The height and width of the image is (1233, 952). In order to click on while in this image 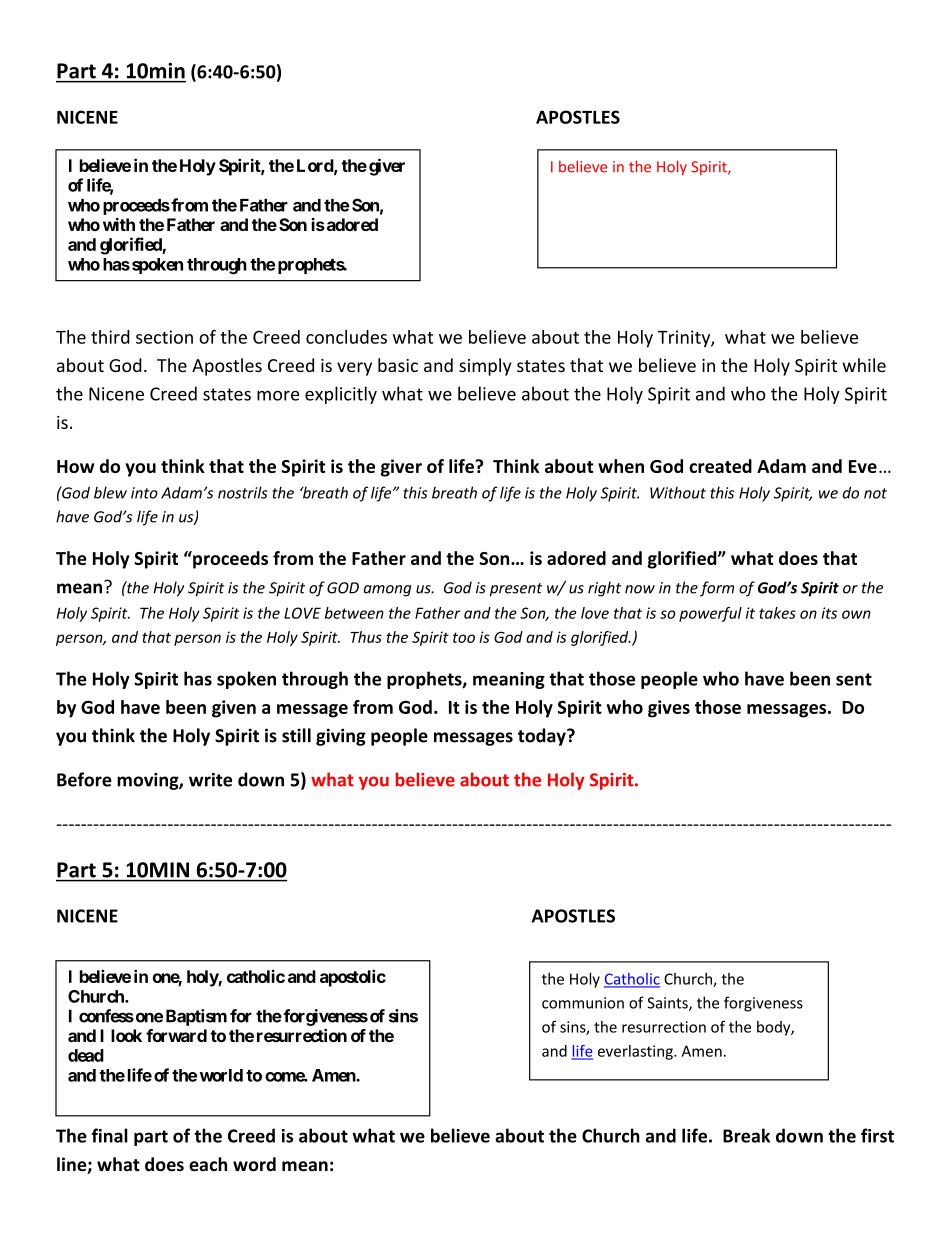, I will do `click(864, 365)`.
